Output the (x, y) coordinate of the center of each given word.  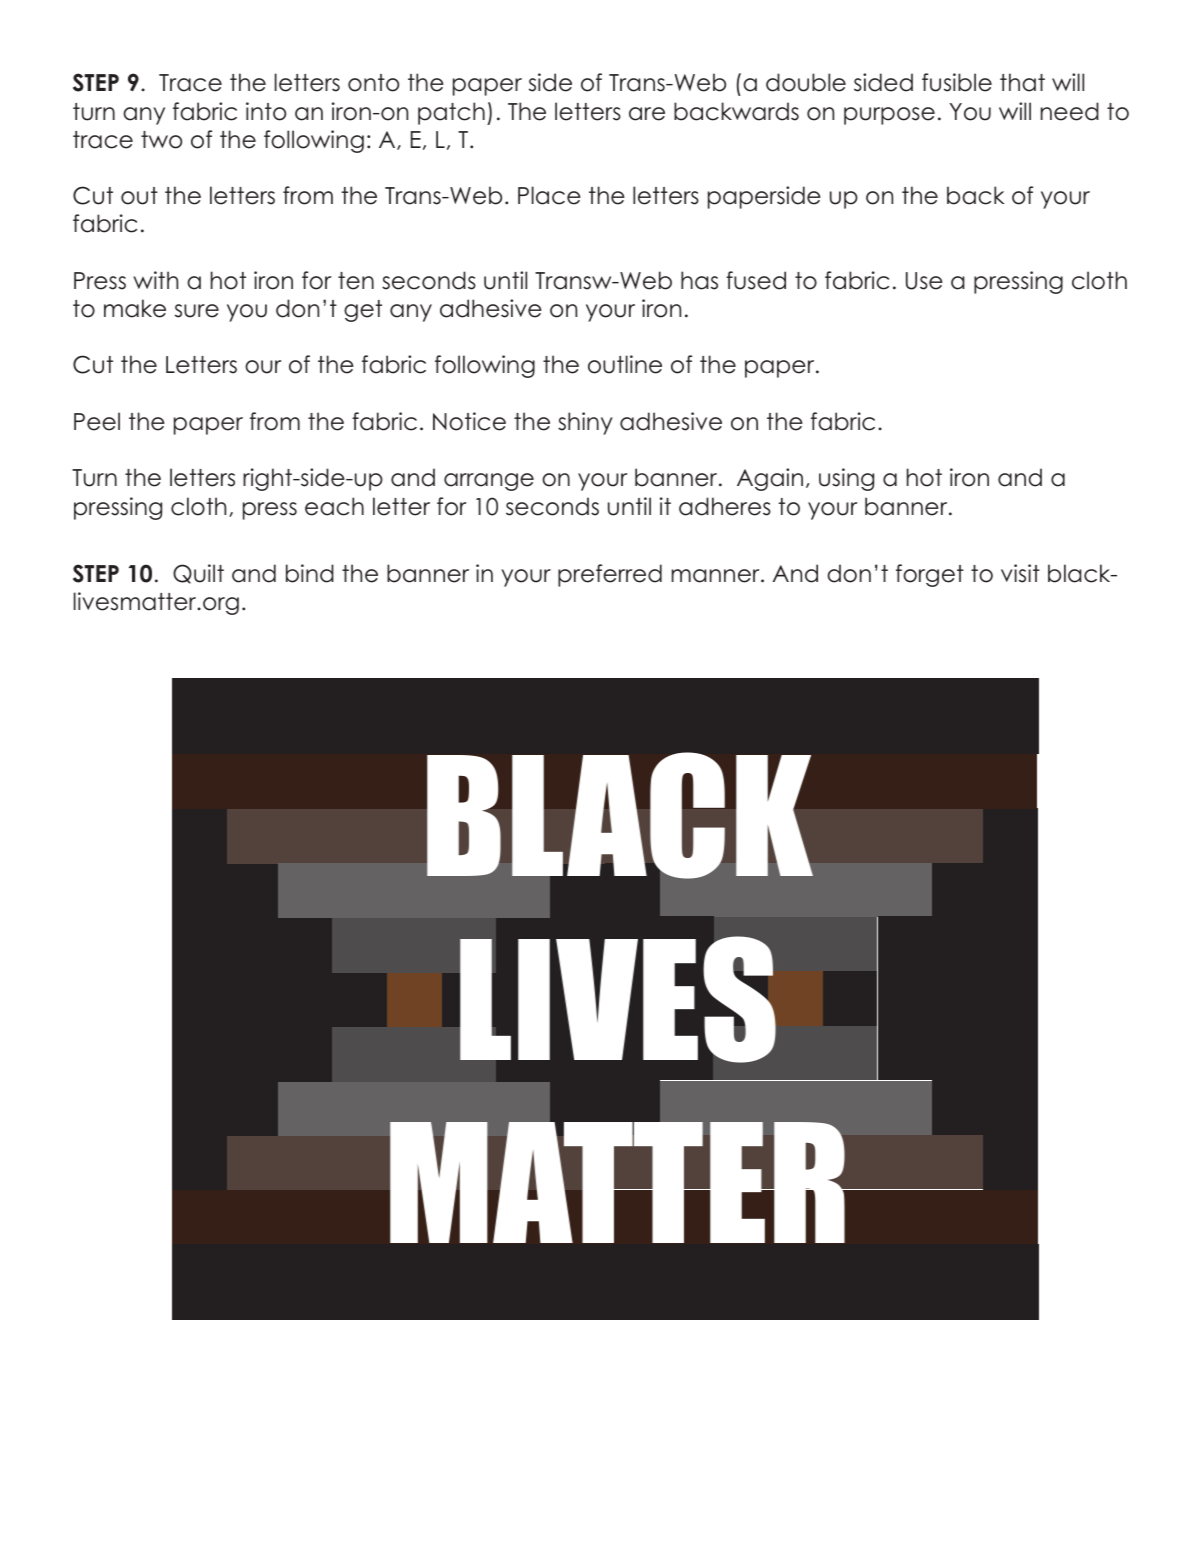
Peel (97, 421)
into (266, 111)
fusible (957, 82)
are (647, 114)
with (155, 280)
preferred (610, 575)
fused (756, 280)
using (846, 479)
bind (310, 573)
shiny (585, 423)
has (699, 280)
